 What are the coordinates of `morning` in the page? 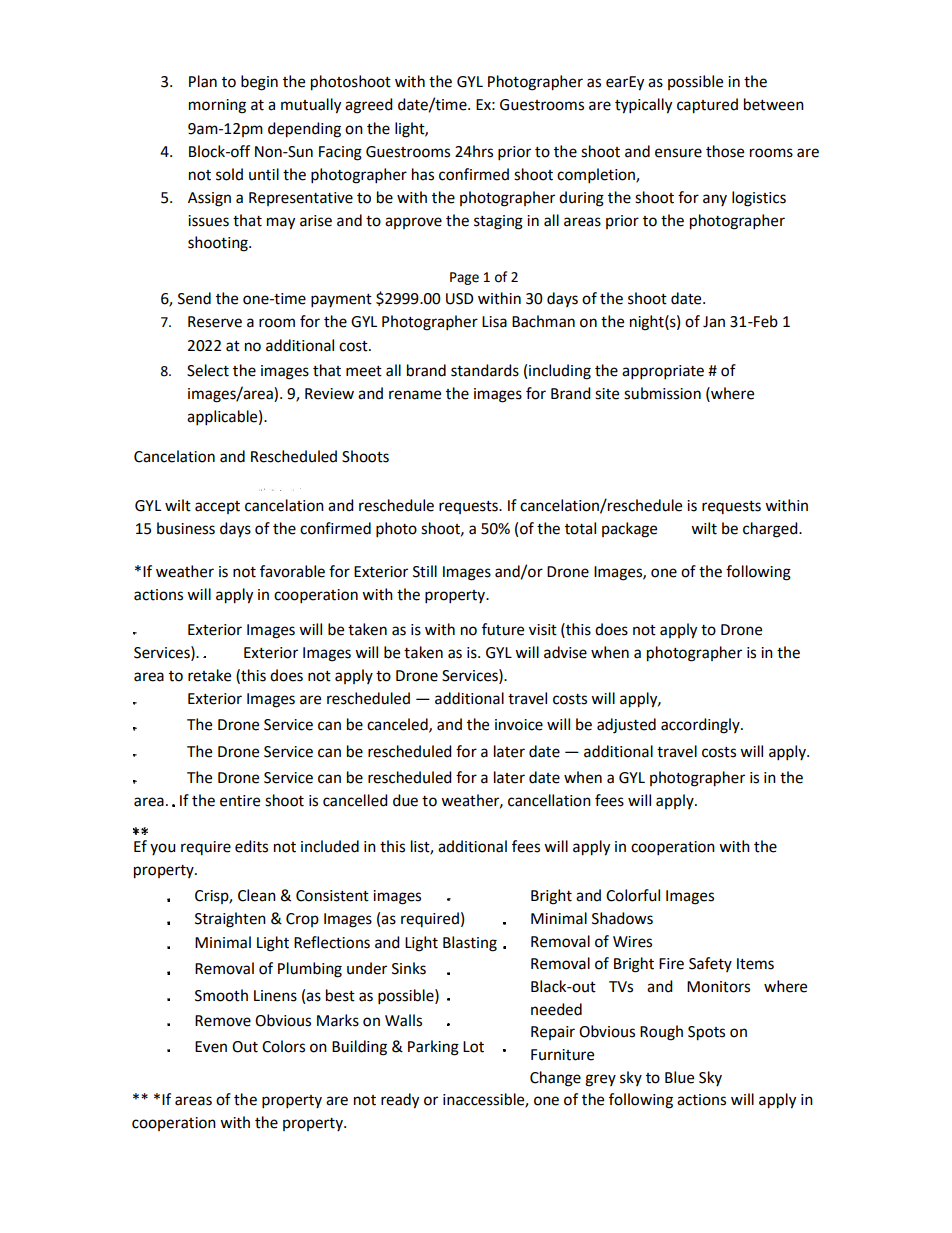 It's located at (217, 106).
